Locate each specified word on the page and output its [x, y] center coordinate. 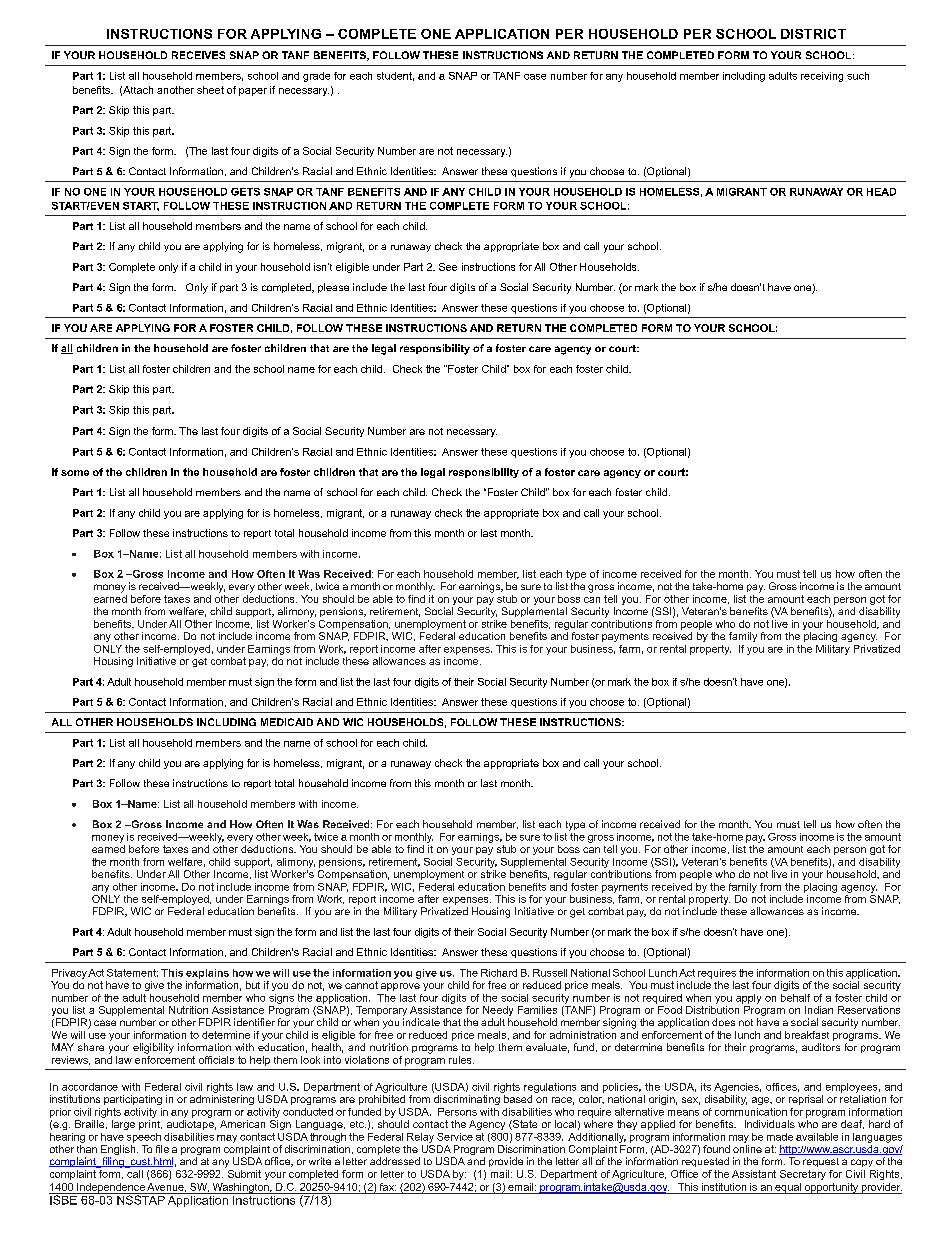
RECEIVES [198, 55]
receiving [822, 77]
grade [316, 77]
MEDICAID [287, 722]
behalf [795, 998]
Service [455, 1137]
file [162, 1149]
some [75, 473]
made [780, 1137]
